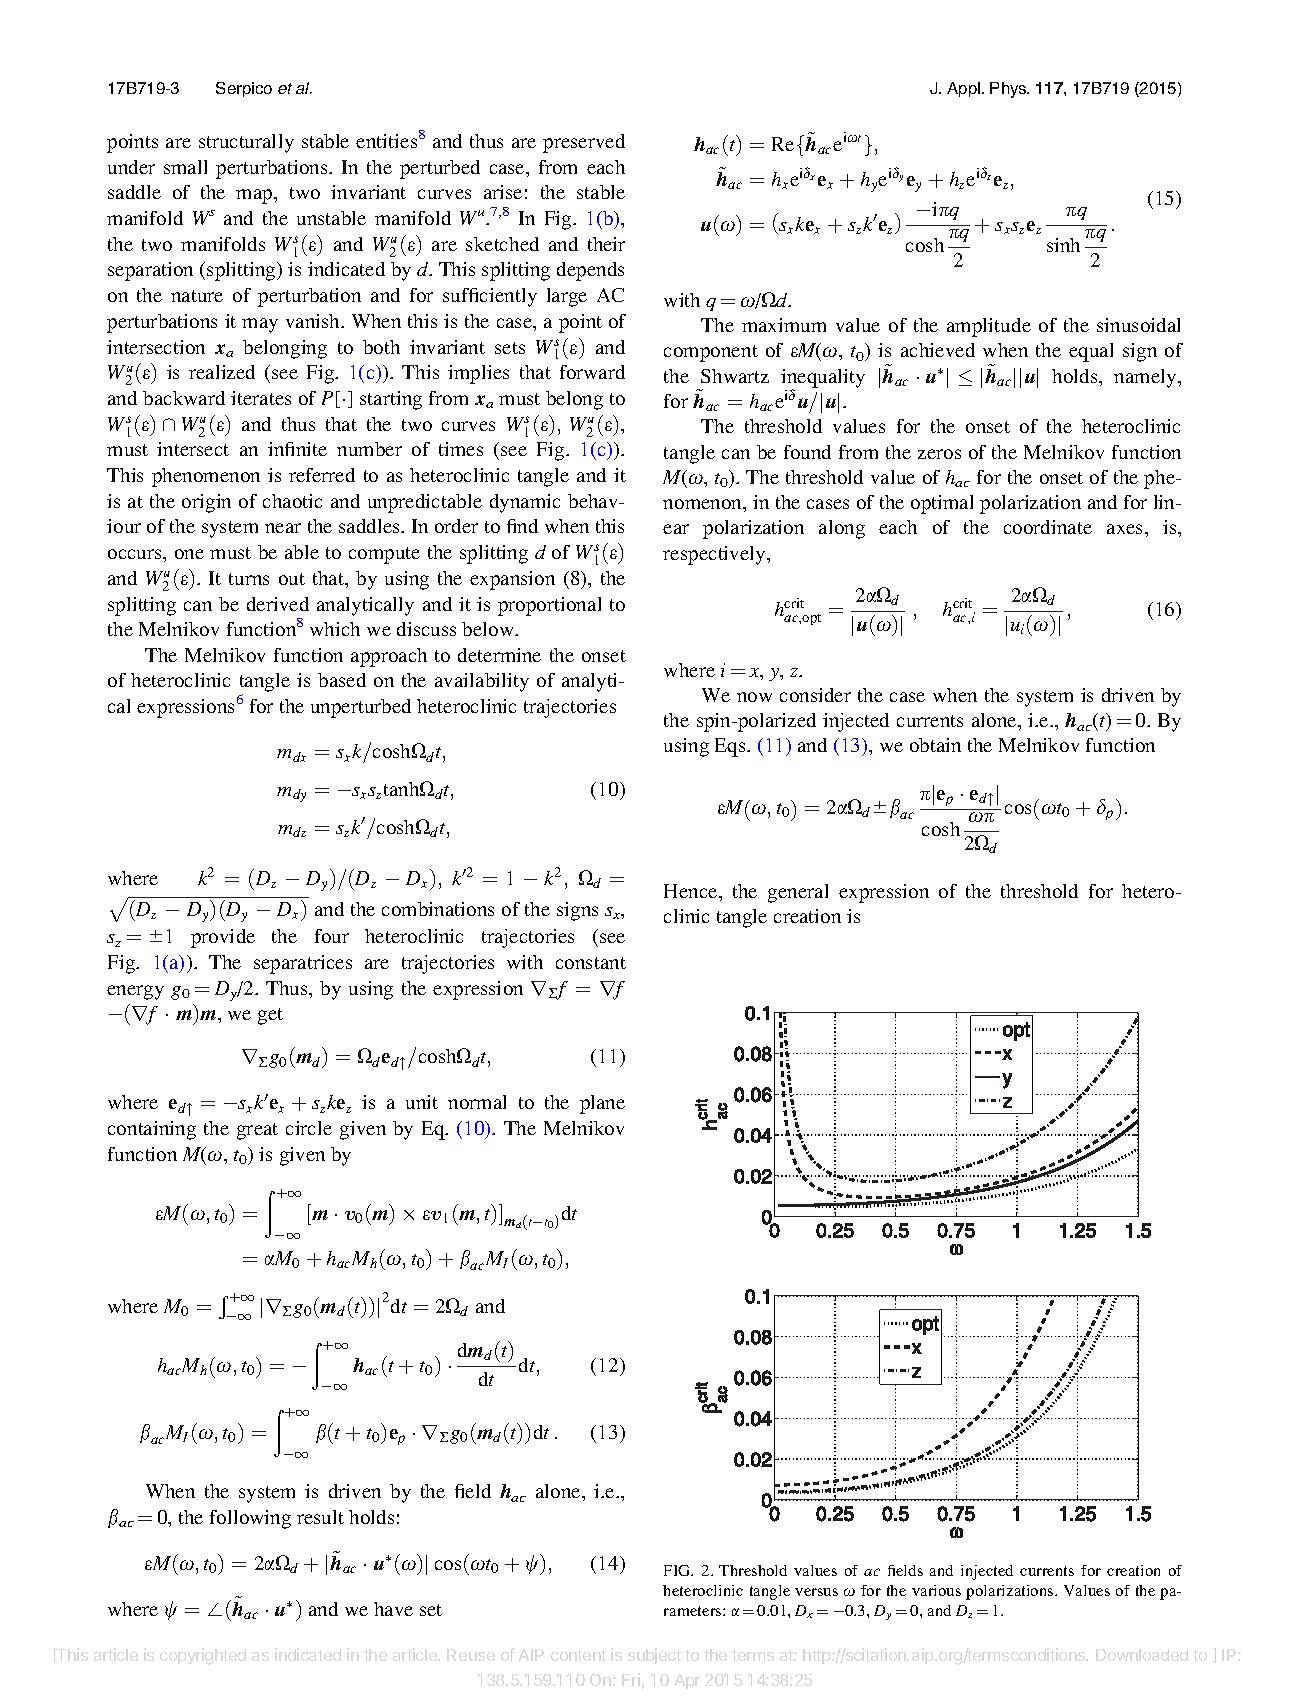 This document has height=1708, width=1290. What do you see at coordinates (936, 1590) in the document?
I see `various` at bounding box center [936, 1590].
